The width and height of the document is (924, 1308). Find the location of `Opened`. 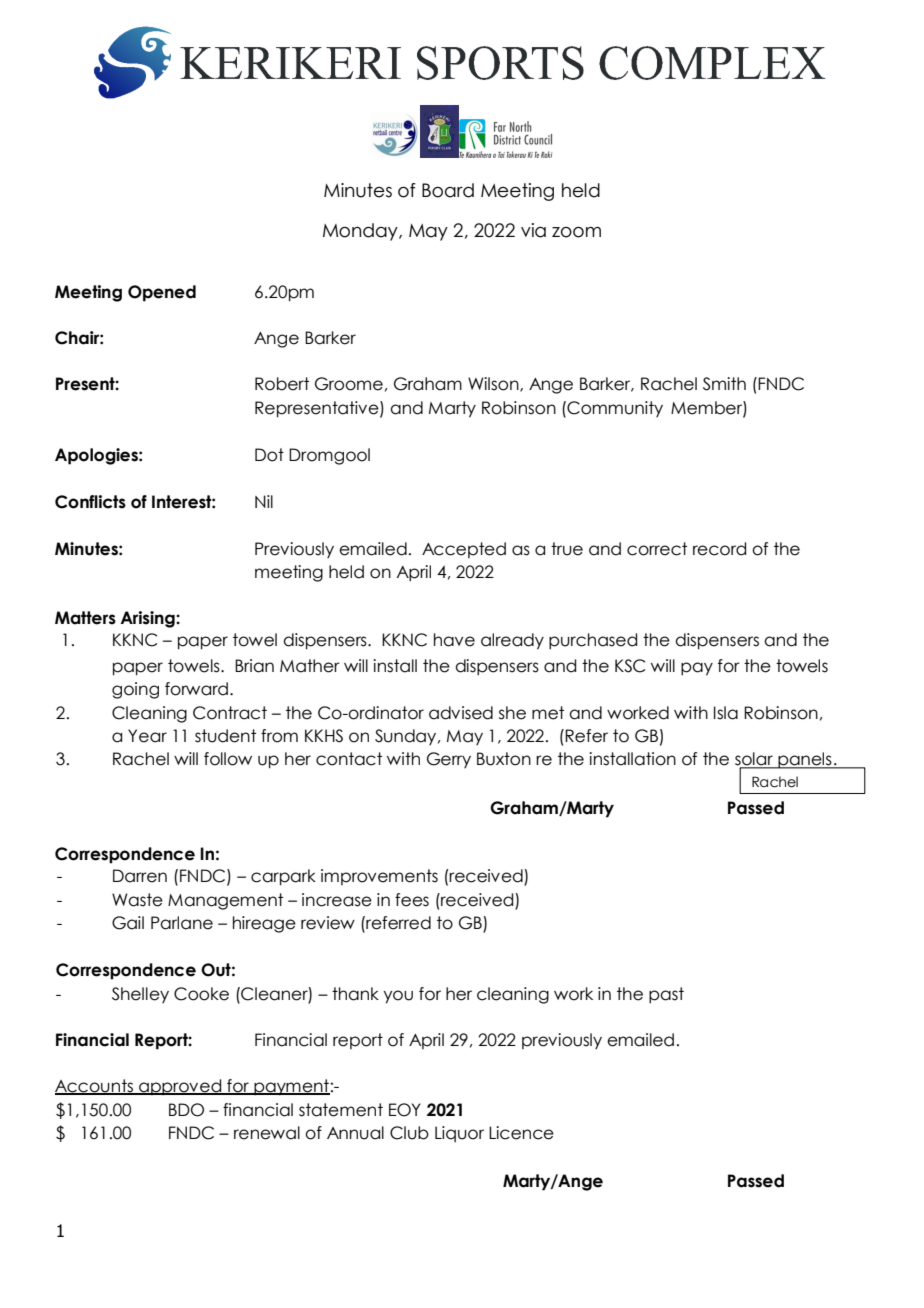

Opened is located at coordinates (162, 293).
